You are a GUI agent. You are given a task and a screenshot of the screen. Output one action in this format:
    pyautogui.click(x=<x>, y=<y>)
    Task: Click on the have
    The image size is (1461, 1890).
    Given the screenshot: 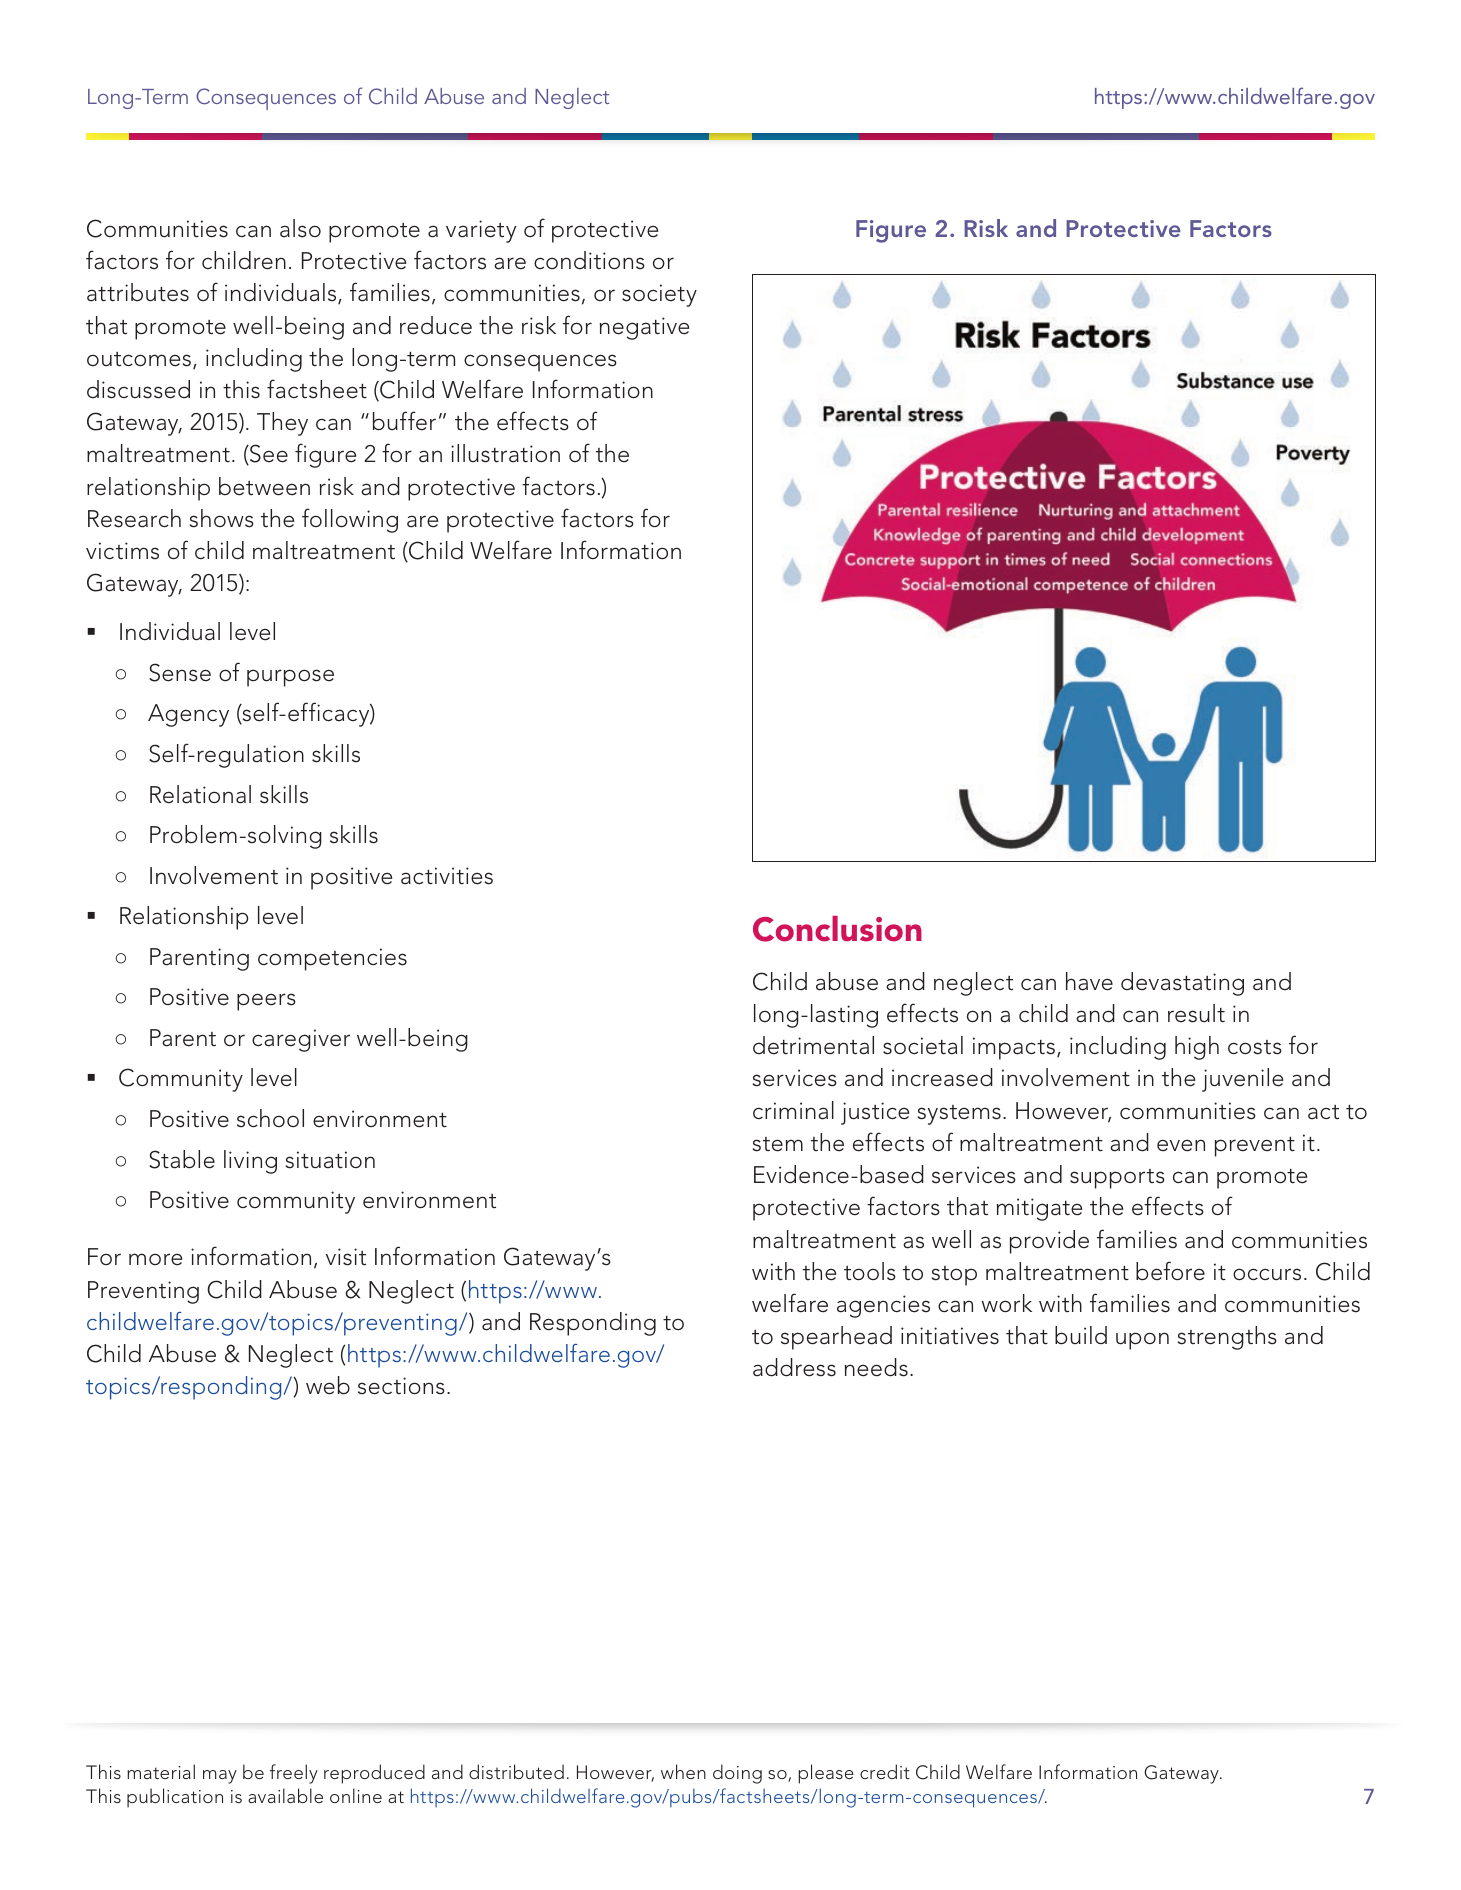 What is the action you would take?
    pyautogui.click(x=1089, y=981)
